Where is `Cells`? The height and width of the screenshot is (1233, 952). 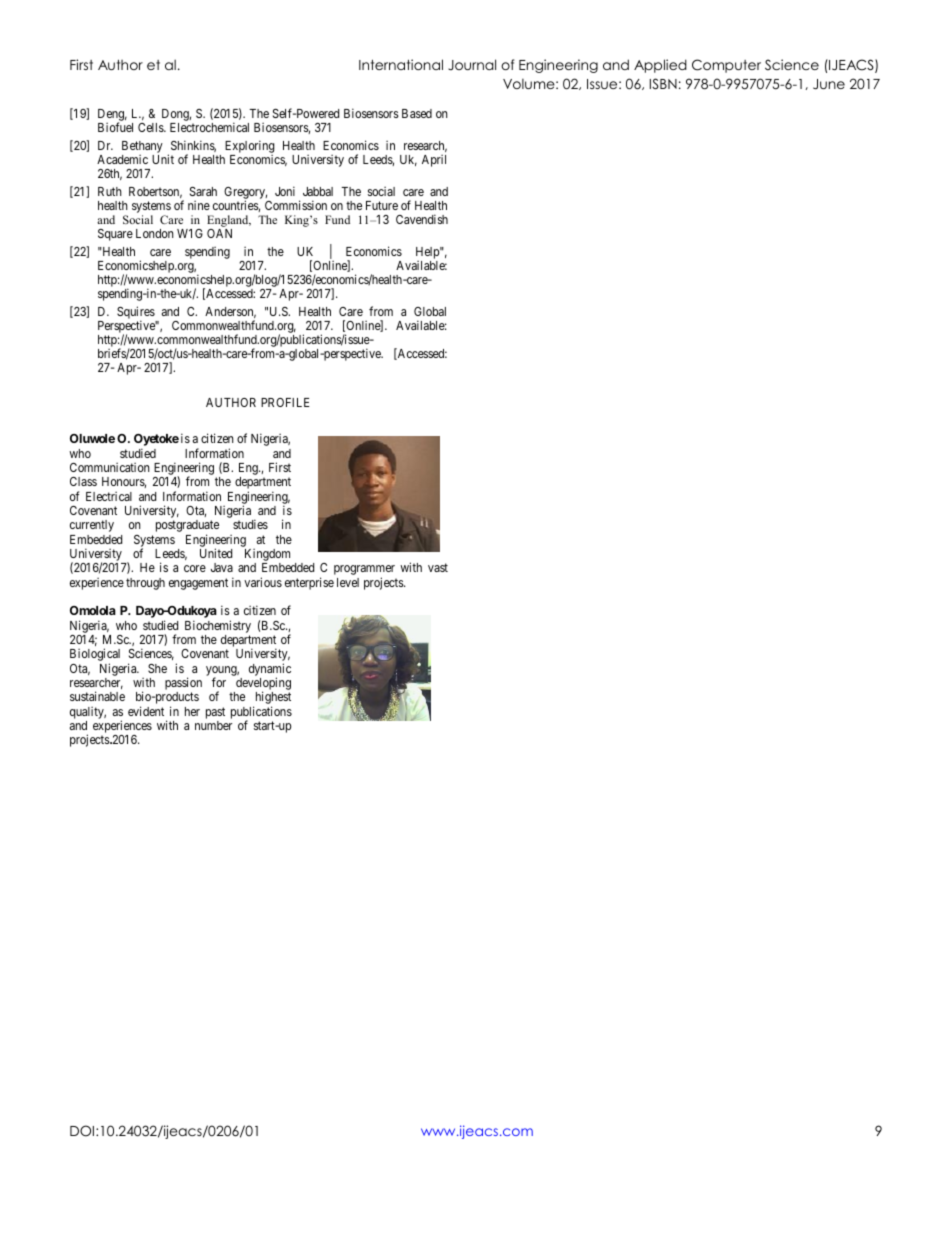 Cells is located at coordinates (151, 127).
